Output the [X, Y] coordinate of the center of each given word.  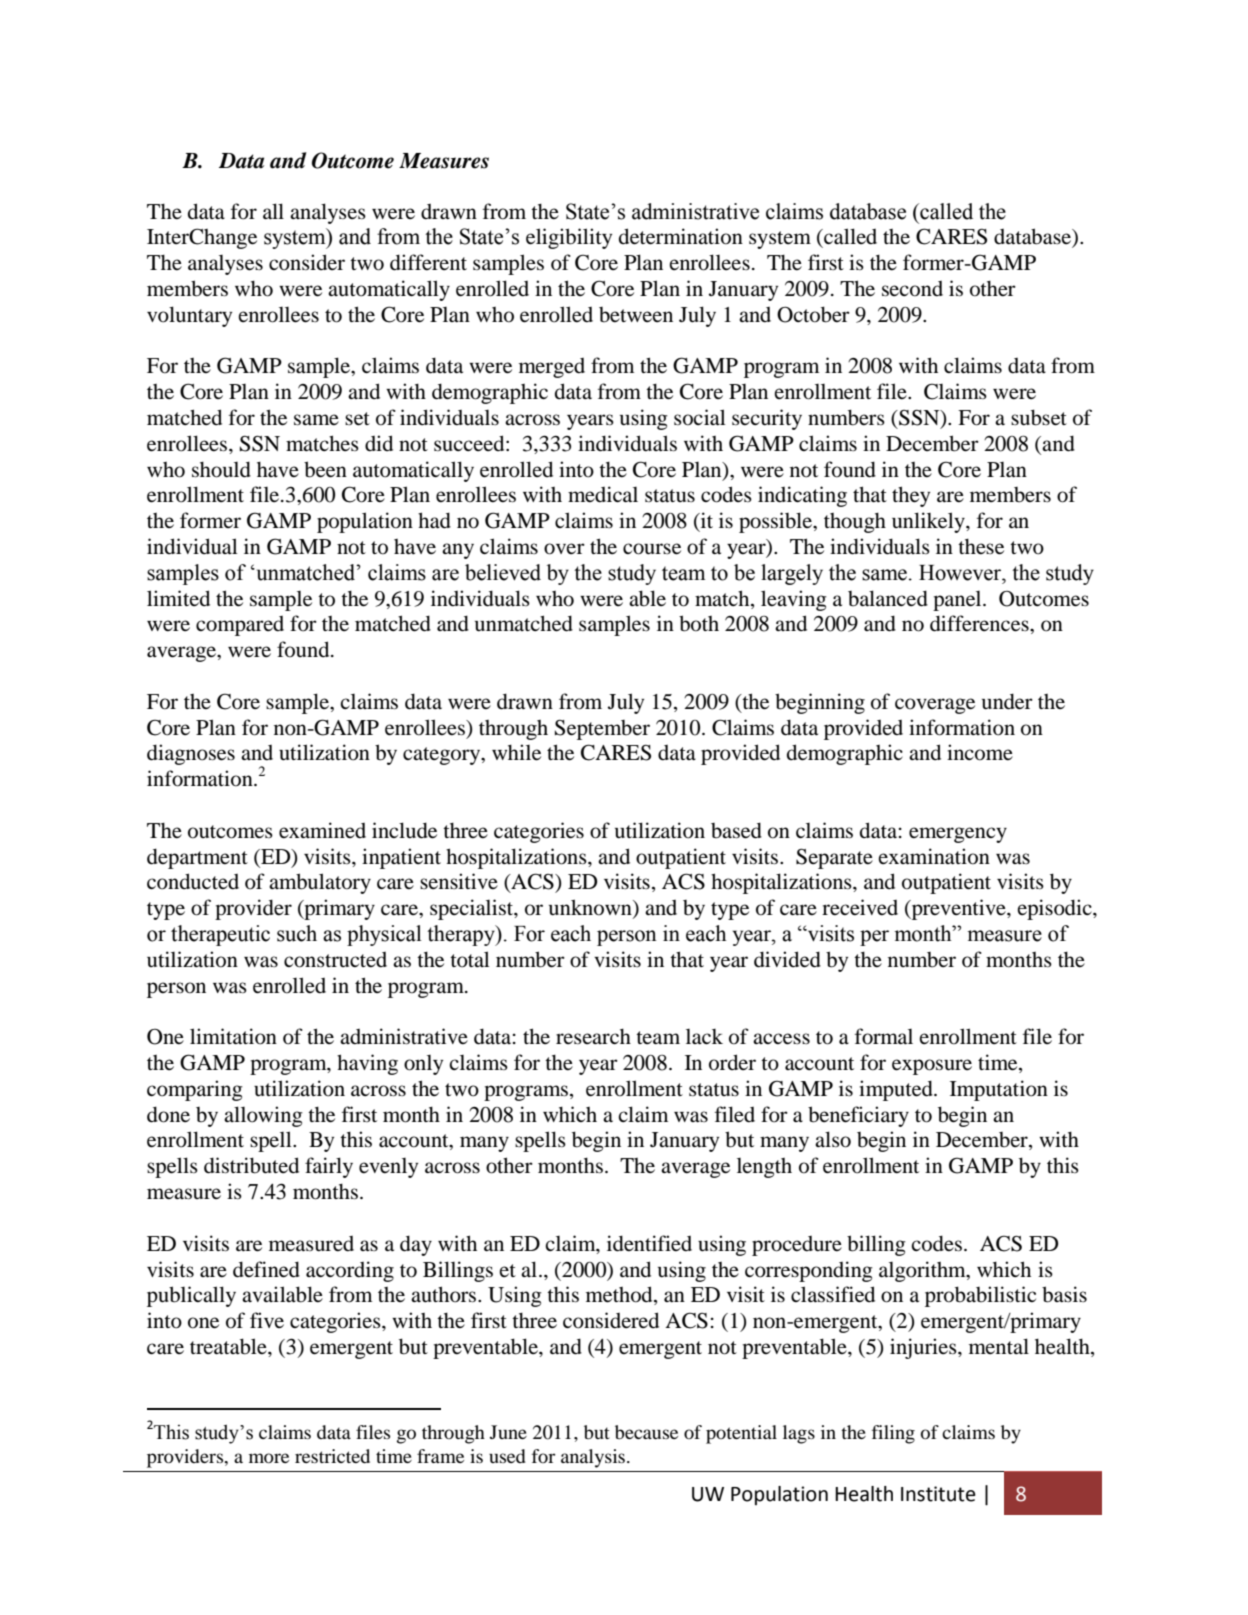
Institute [938, 1494]
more [269, 1458]
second [912, 289]
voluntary [189, 316]
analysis [594, 1458]
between [636, 315]
